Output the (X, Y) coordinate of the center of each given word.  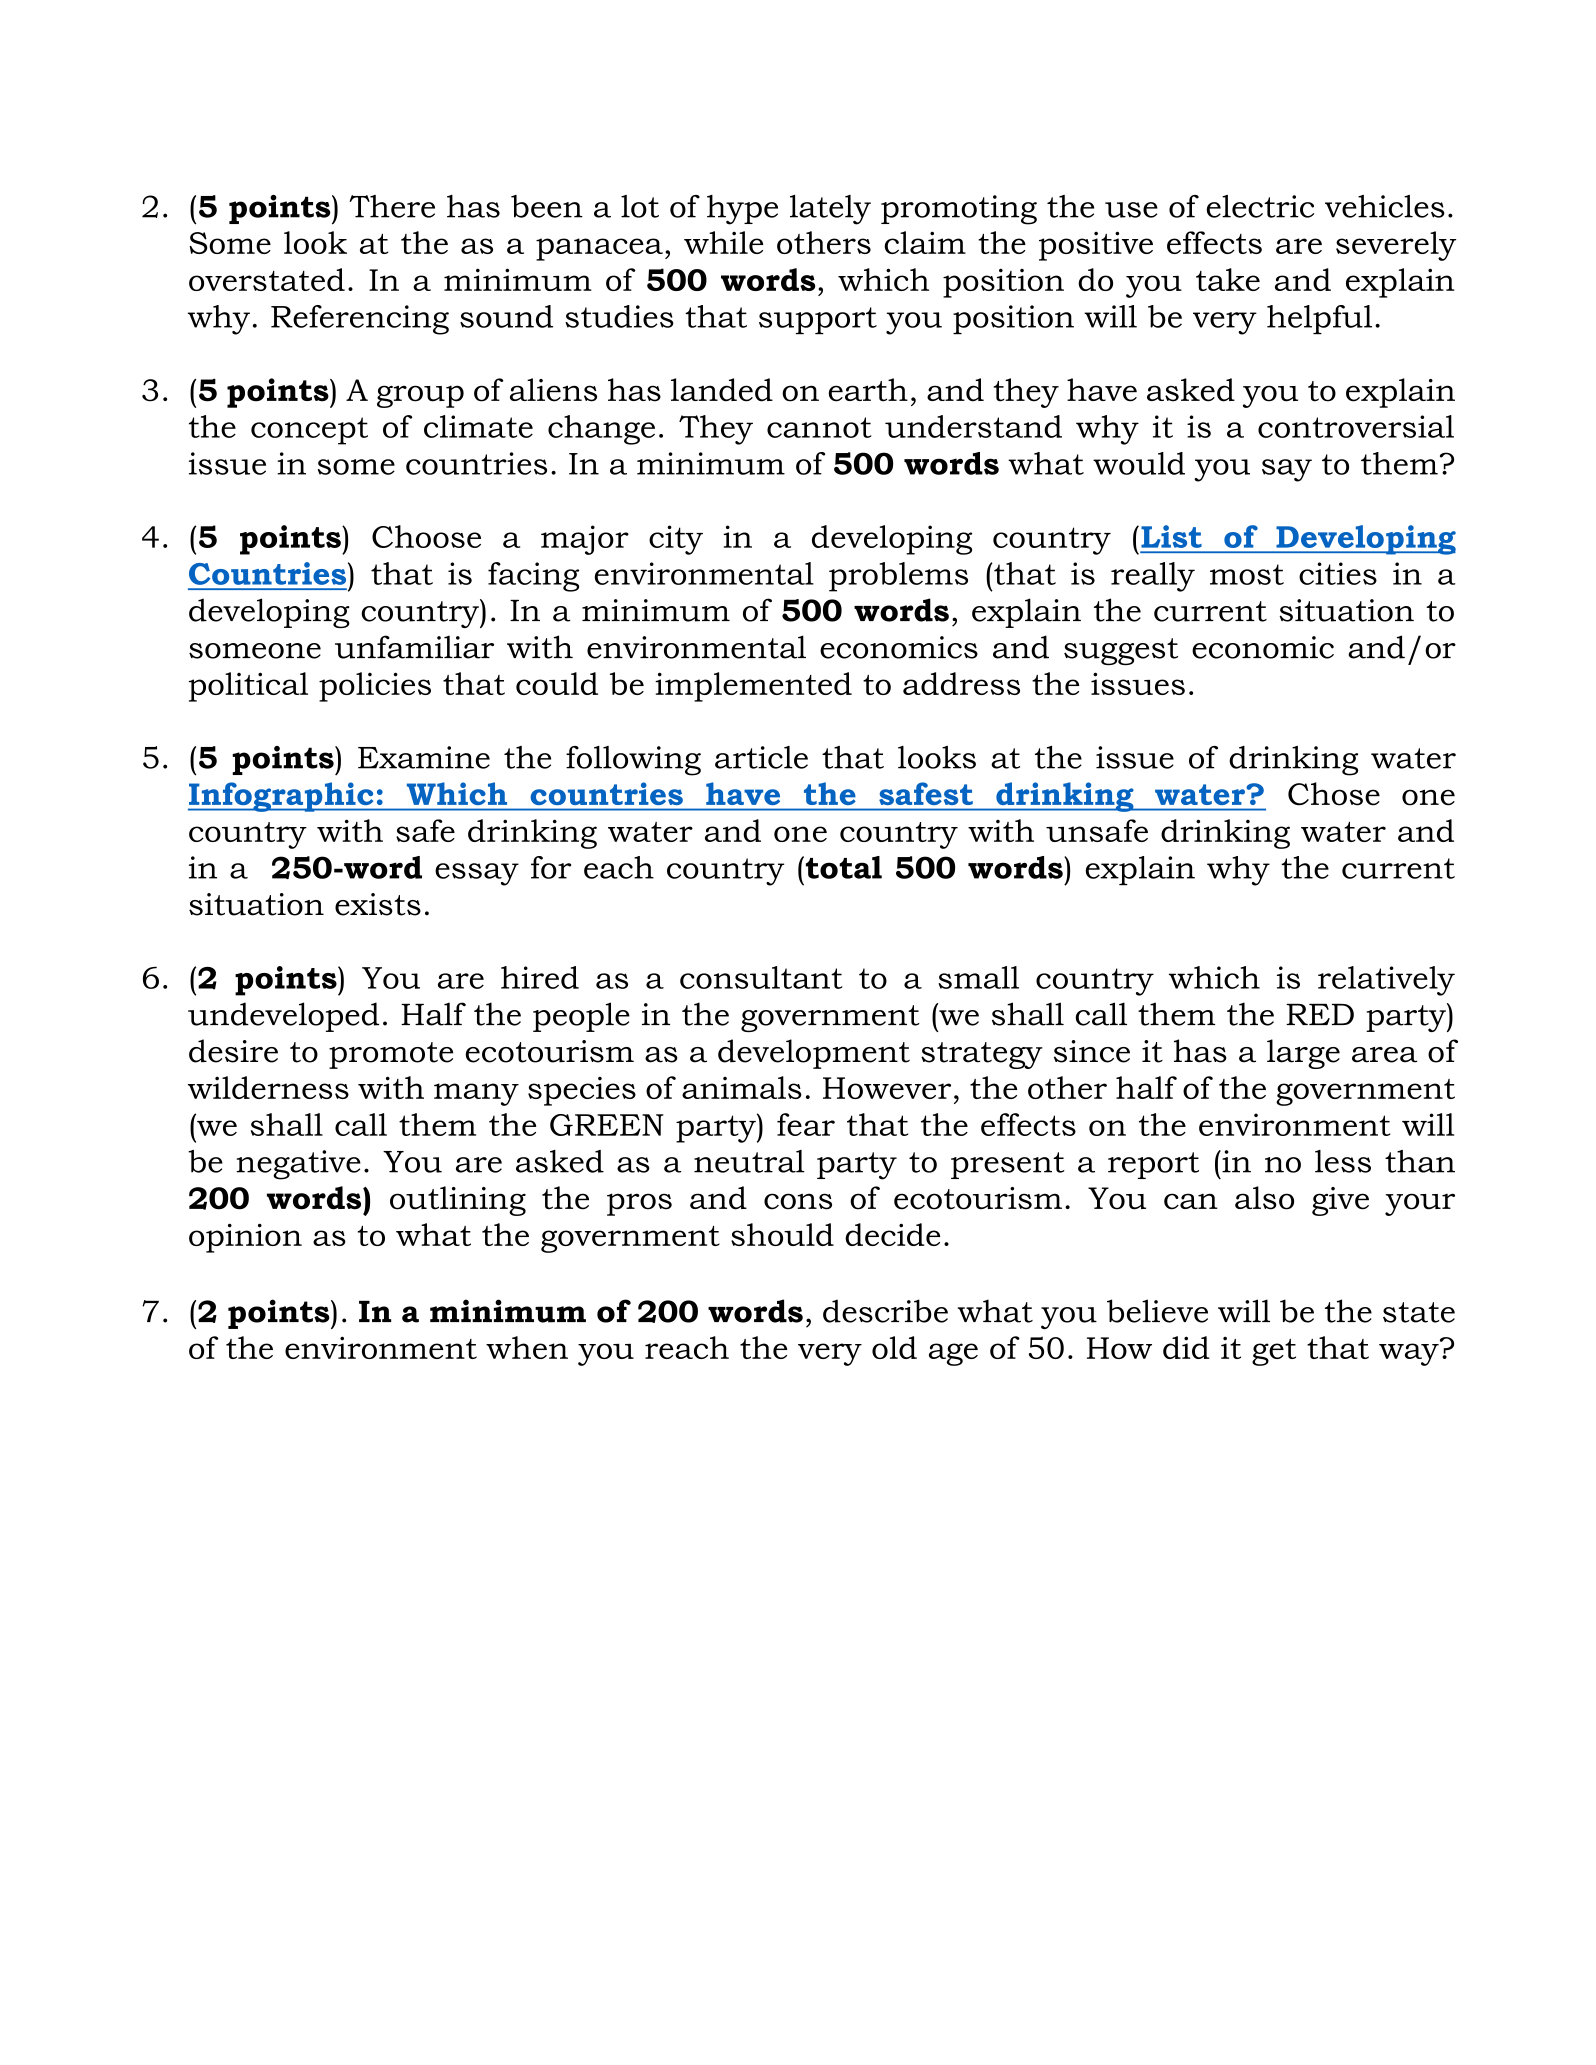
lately (830, 210)
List (1171, 536)
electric (1260, 206)
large (1303, 1054)
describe (885, 1311)
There (392, 206)
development (814, 1054)
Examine (424, 757)
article (761, 757)
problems (898, 577)
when (527, 1347)
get (1274, 1352)
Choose (426, 536)
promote (391, 1055)
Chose (1334, 794)
